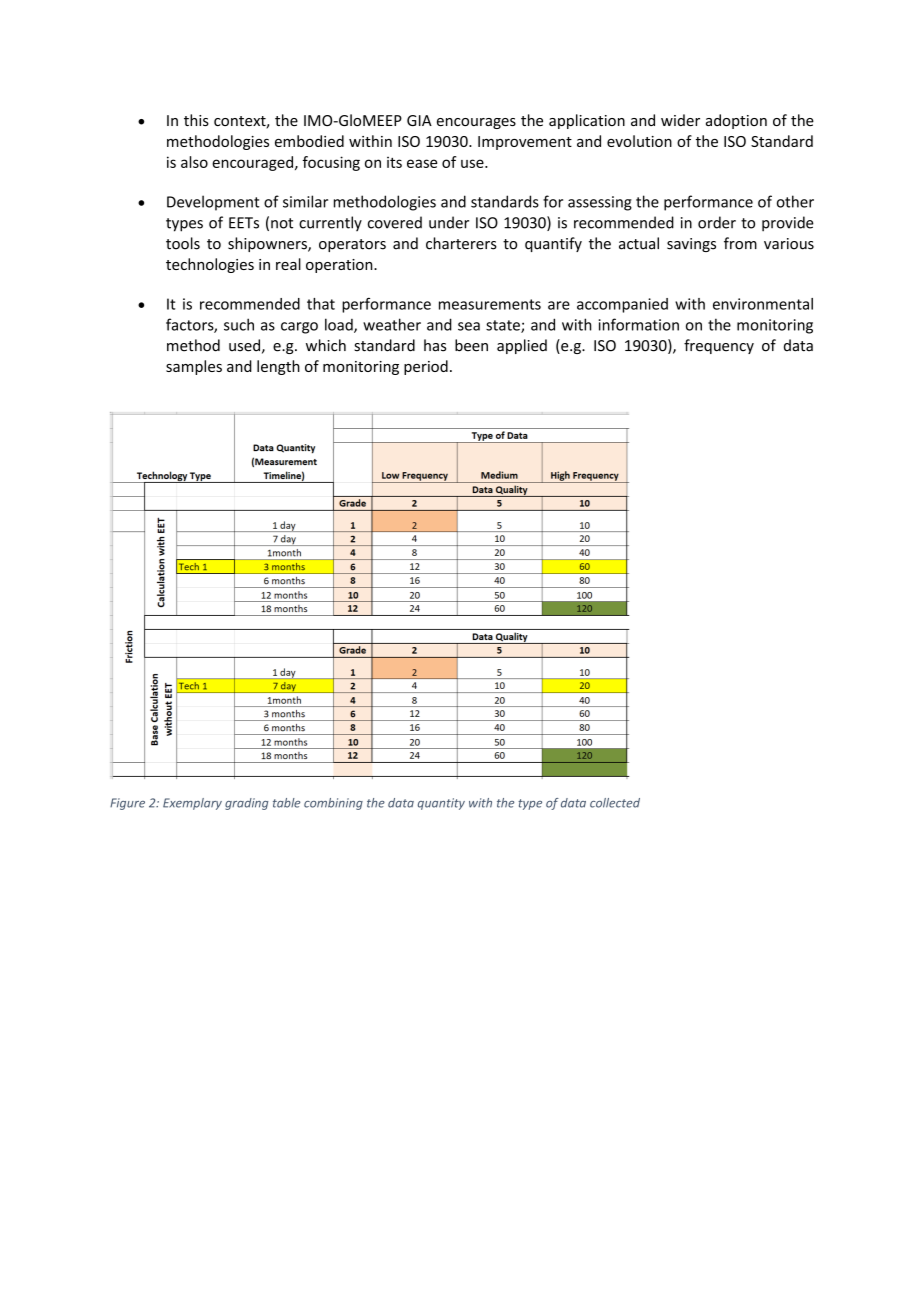 Image resolution: width=924 pixels, height=1308 pixels. I want to click on quantity, so click(441, 804).
